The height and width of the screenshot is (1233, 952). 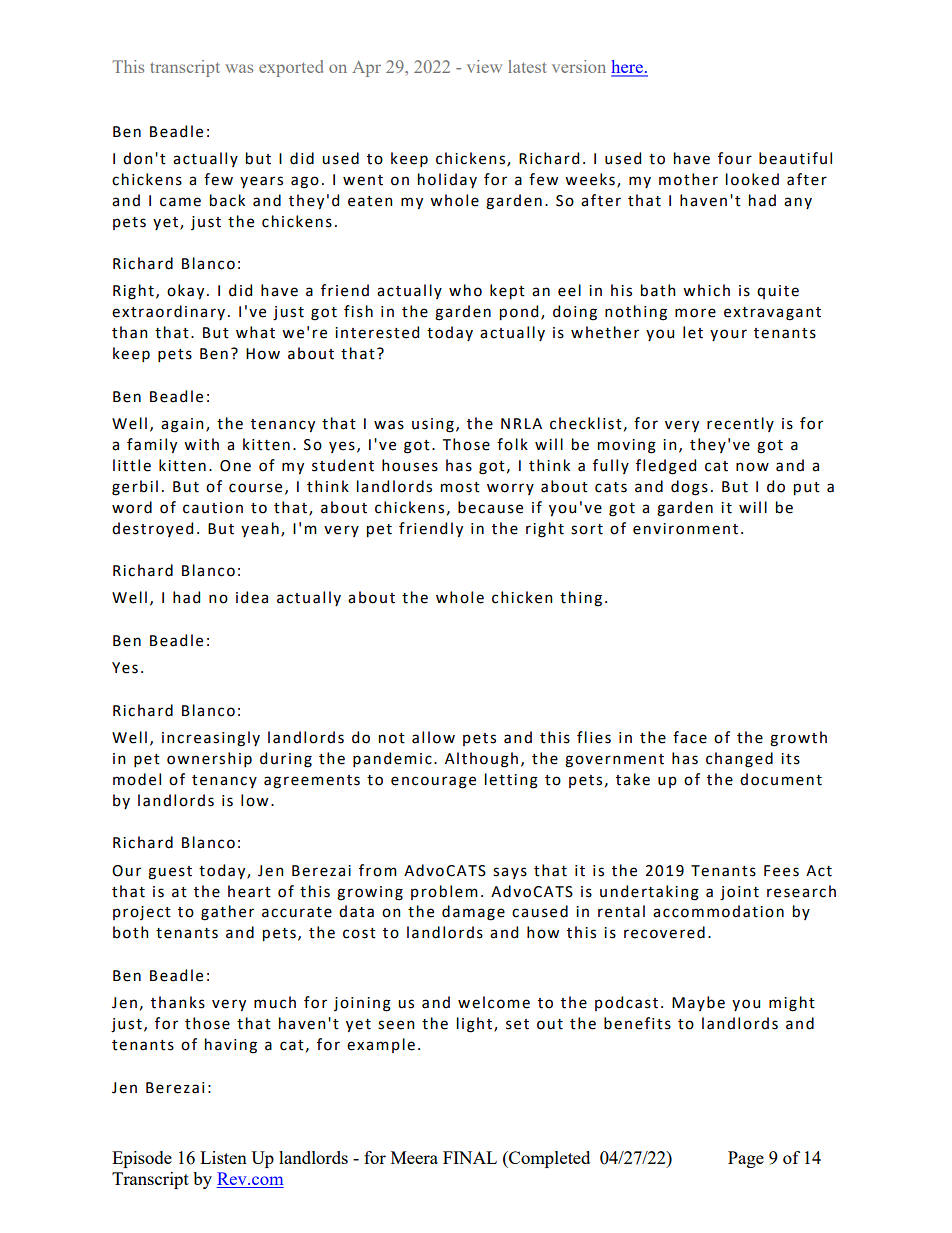 I want to click on Listen, so click(x=223, y=1157).
